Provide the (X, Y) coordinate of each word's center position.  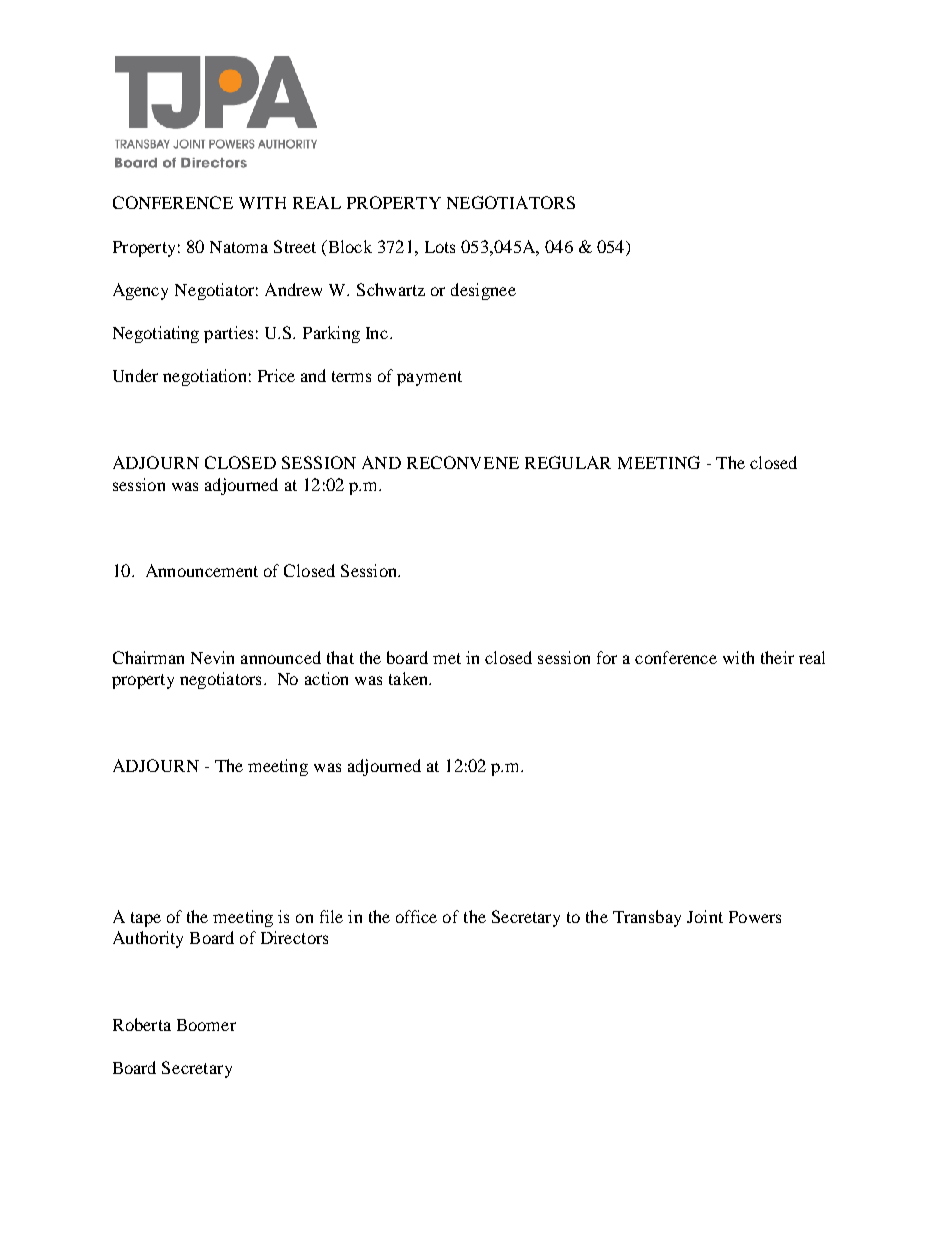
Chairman (148, 657)
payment (429, 378)
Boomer (206, 1025)
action (326, 678)
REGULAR (568, 462)
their (777, 657)
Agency (140, 291)
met (447, 658)
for (607, 657)
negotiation (204, 377)
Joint (705, 916)
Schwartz (391, 289)
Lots (440, 247)
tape (146, 919)
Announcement (202, 570)
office (416, 916)
